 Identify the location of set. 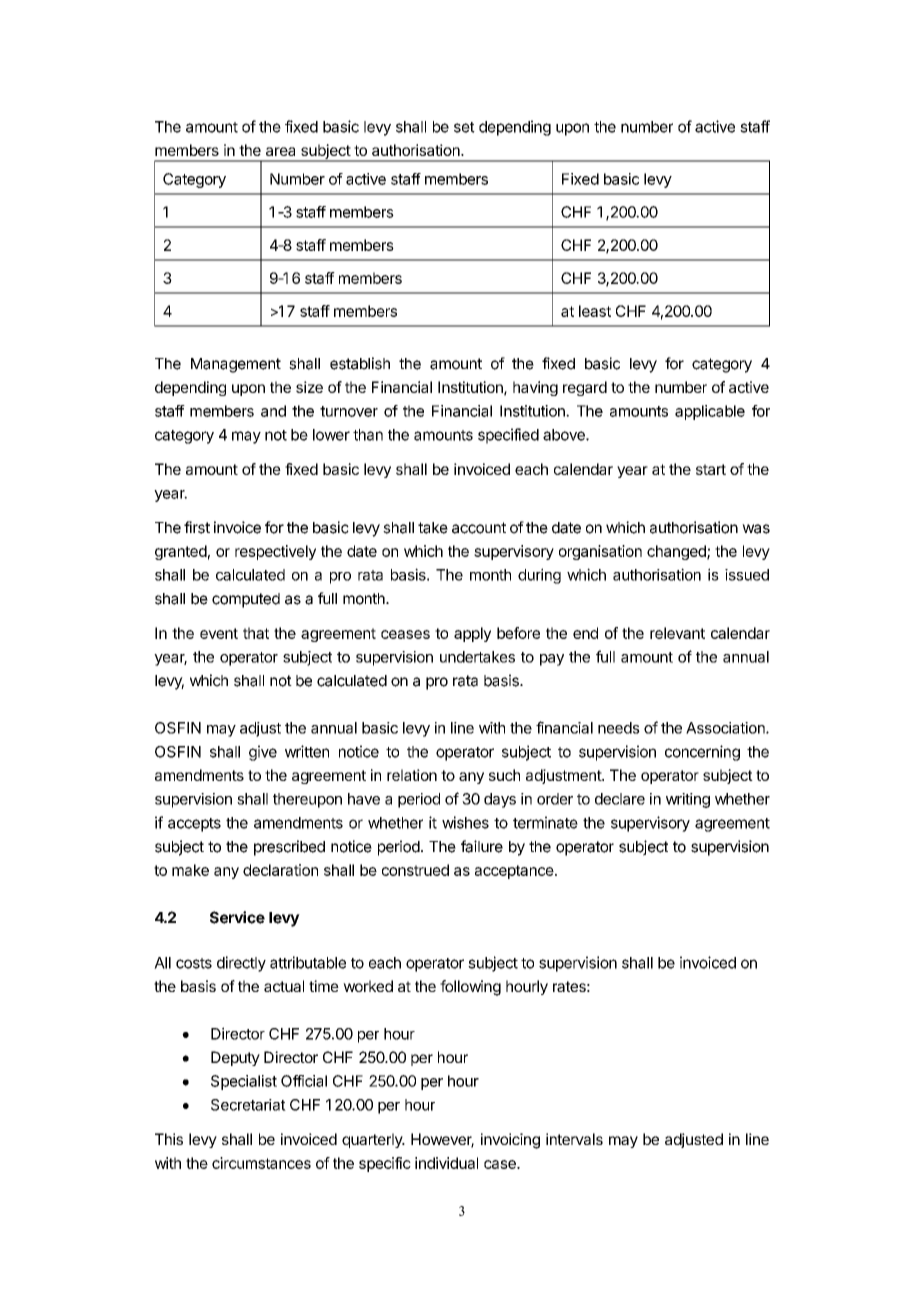
(464, 127).
